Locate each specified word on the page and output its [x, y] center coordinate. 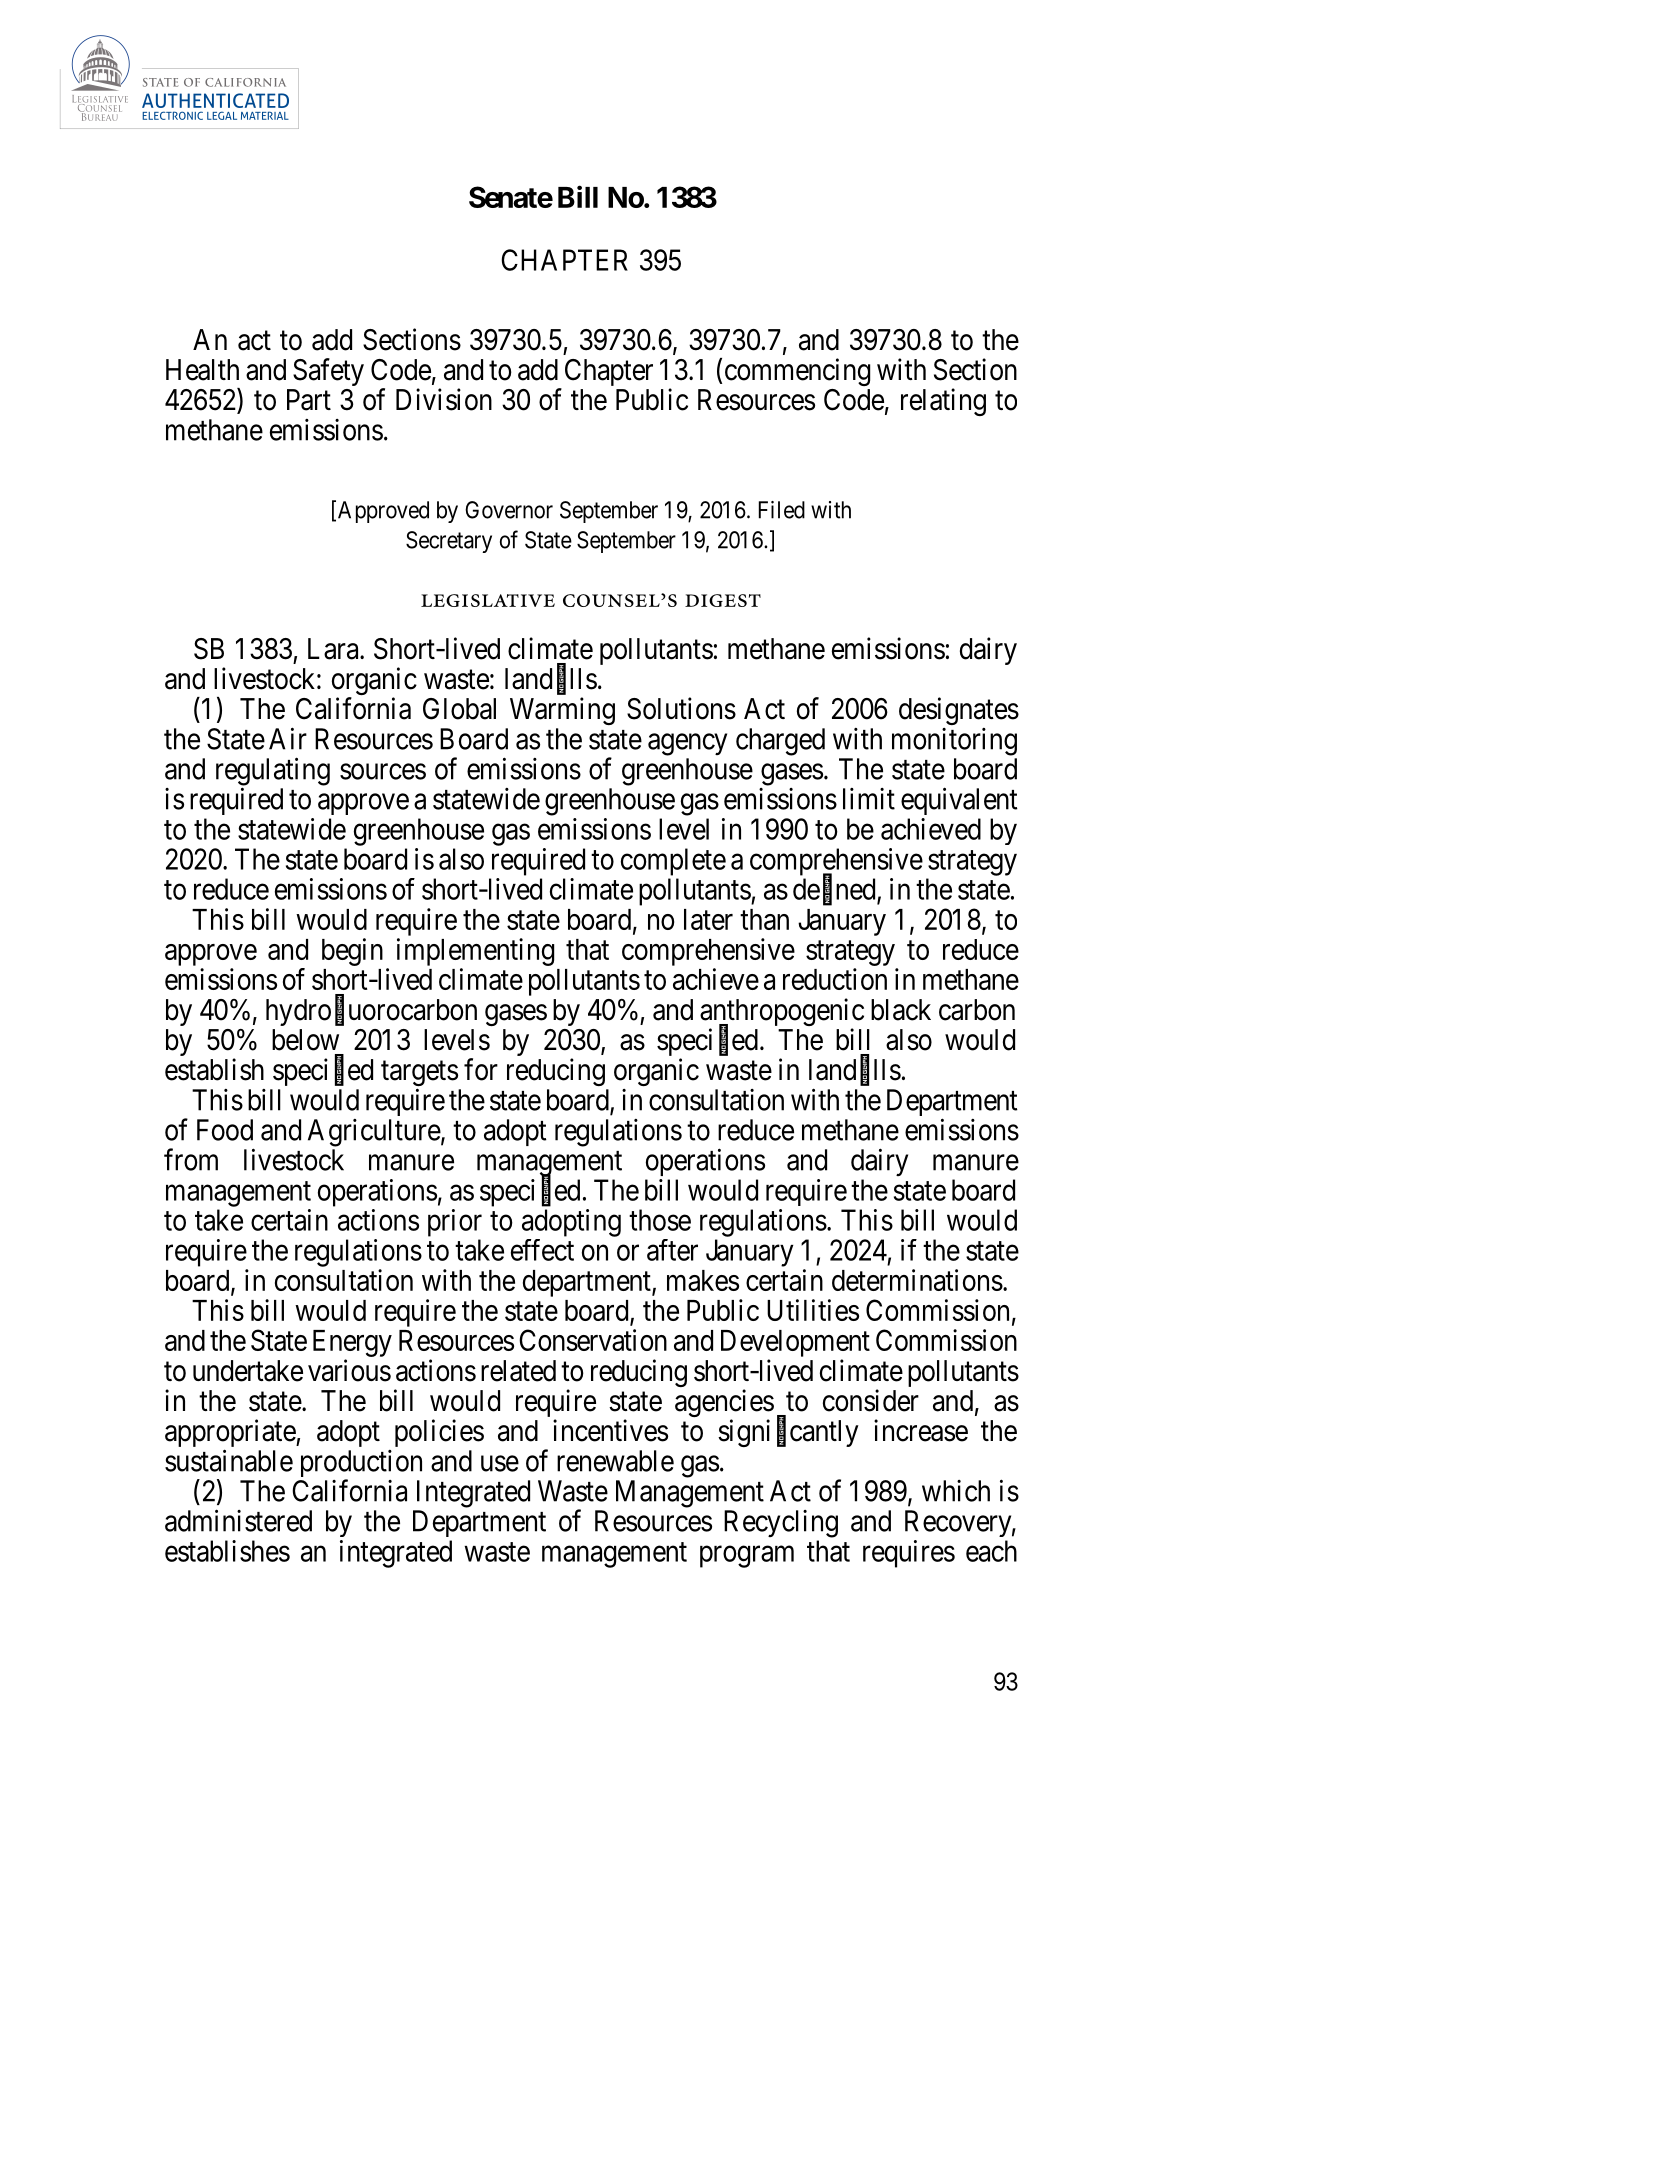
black [901, 1010]
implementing [475, 952]
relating [943, 402]
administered [238, 1520]
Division [444, 399]
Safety [328, 372]
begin [352, 952]
